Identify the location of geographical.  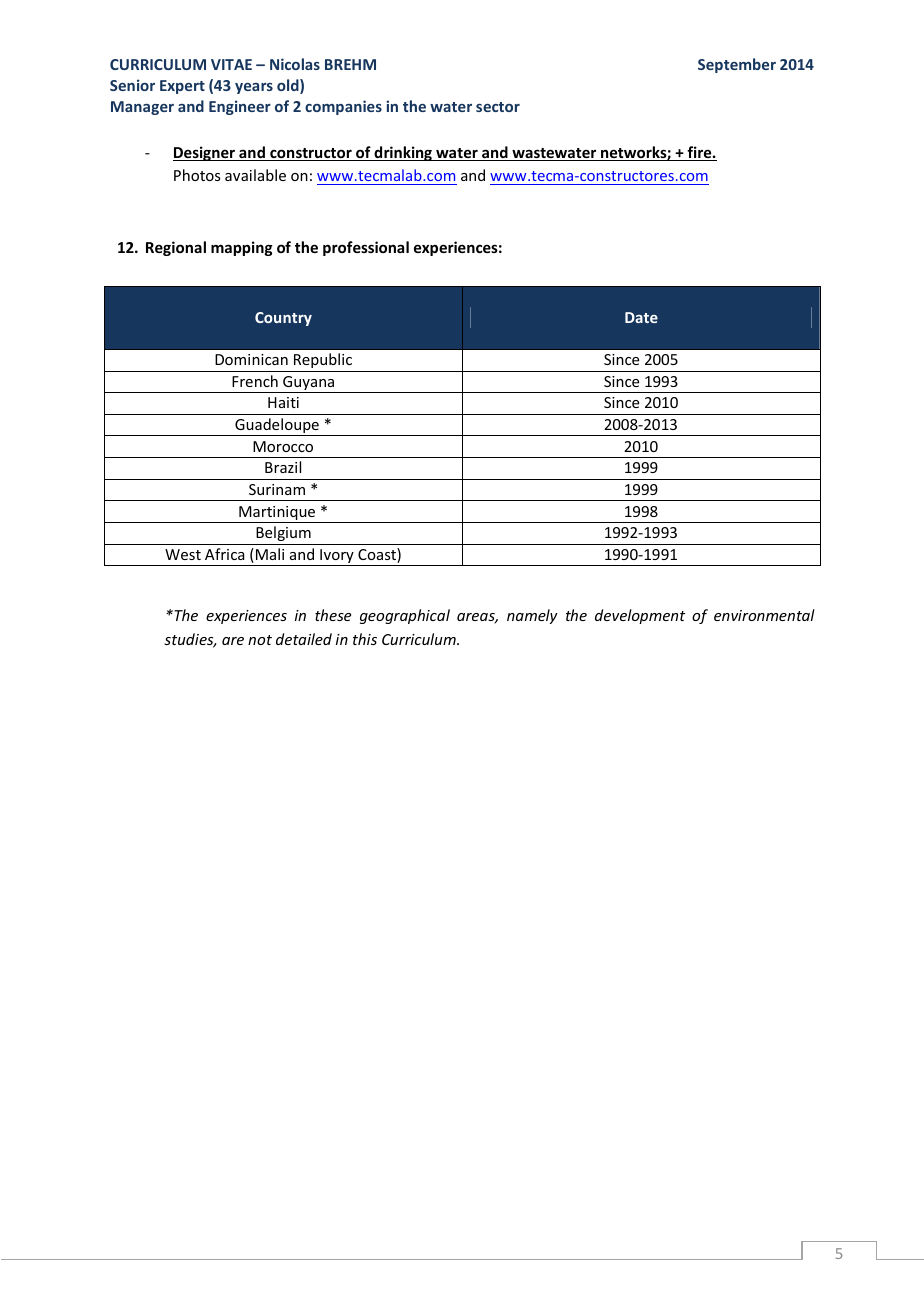
(405, 616).
